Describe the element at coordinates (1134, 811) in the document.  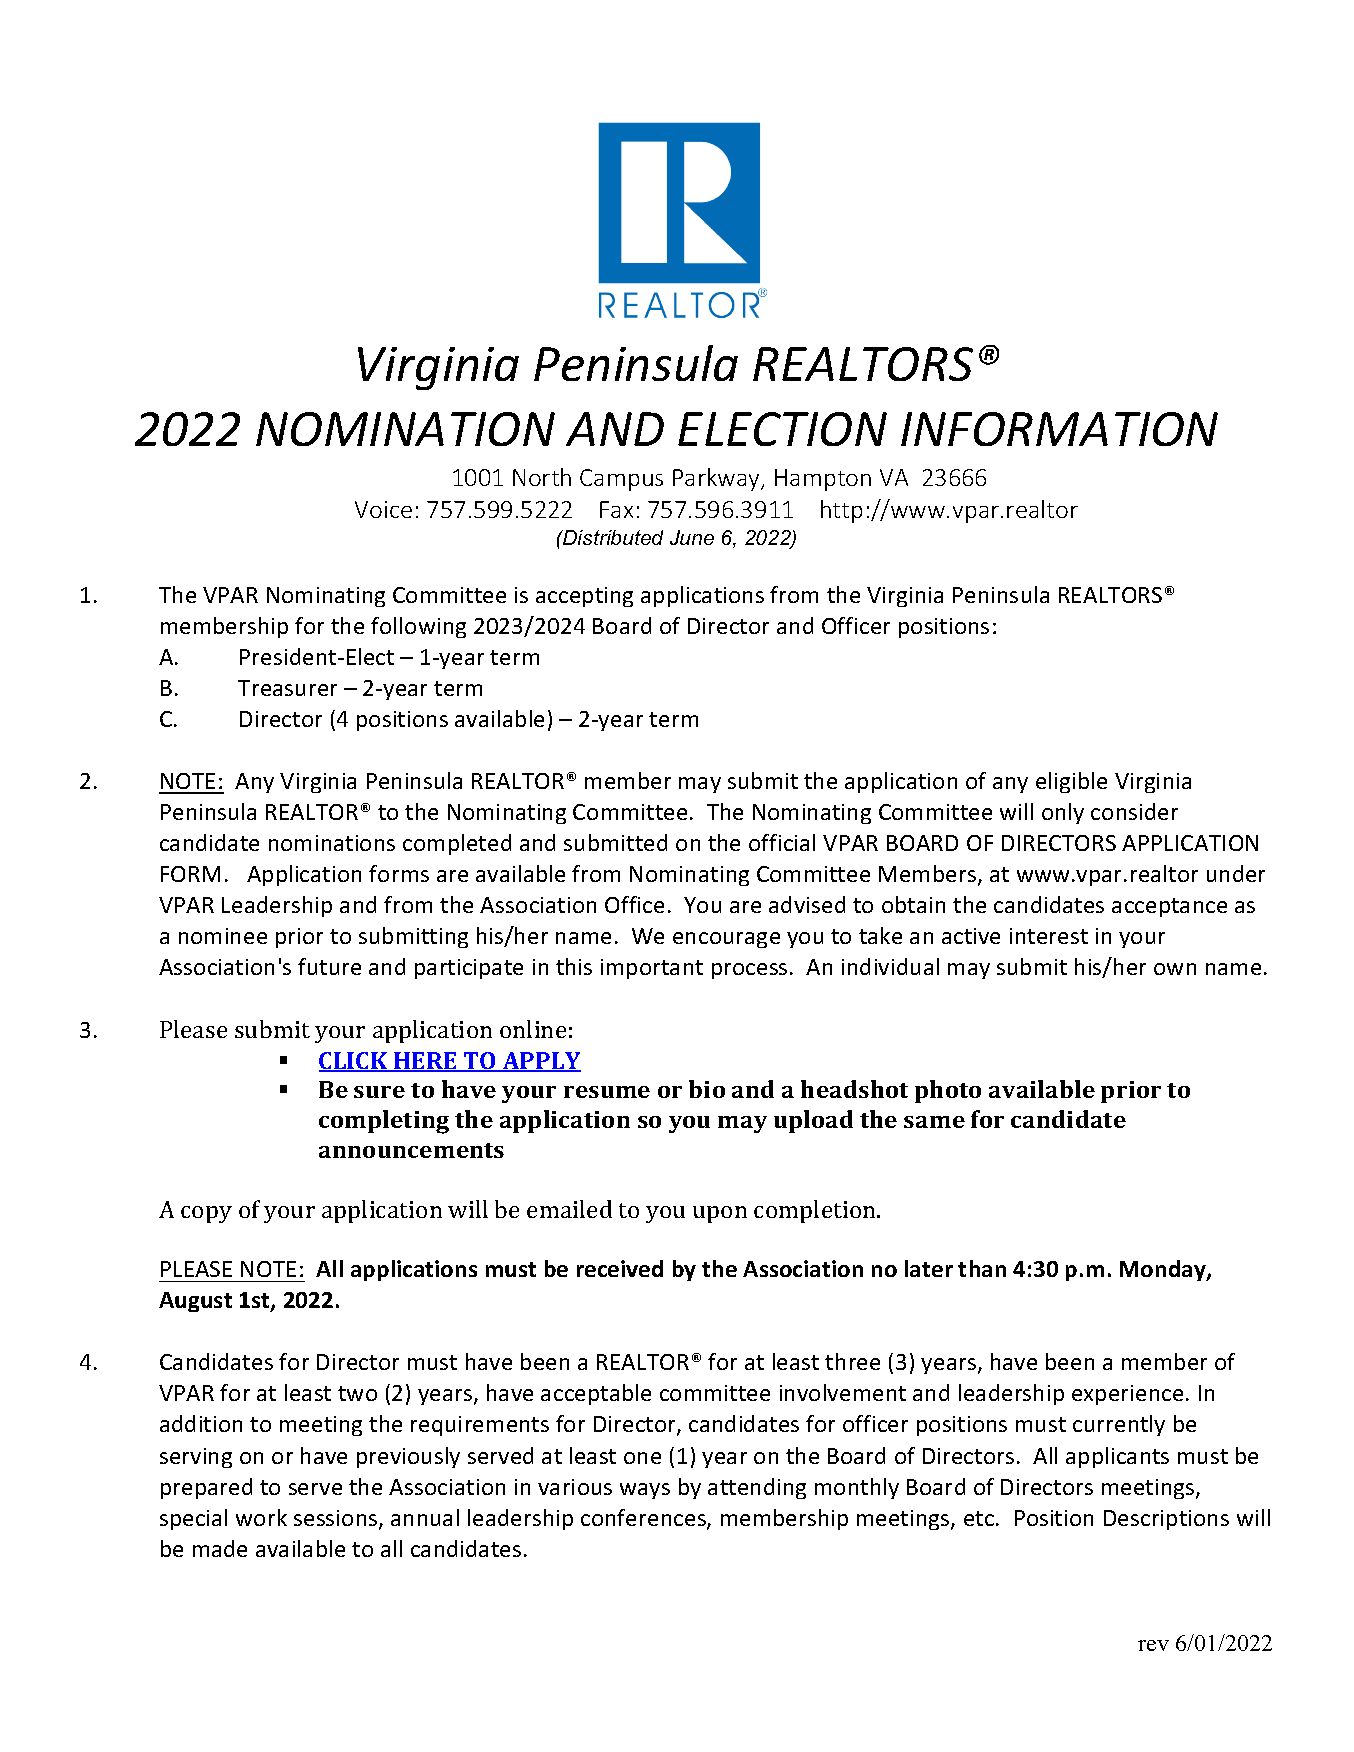
I see `consider` at that location.
